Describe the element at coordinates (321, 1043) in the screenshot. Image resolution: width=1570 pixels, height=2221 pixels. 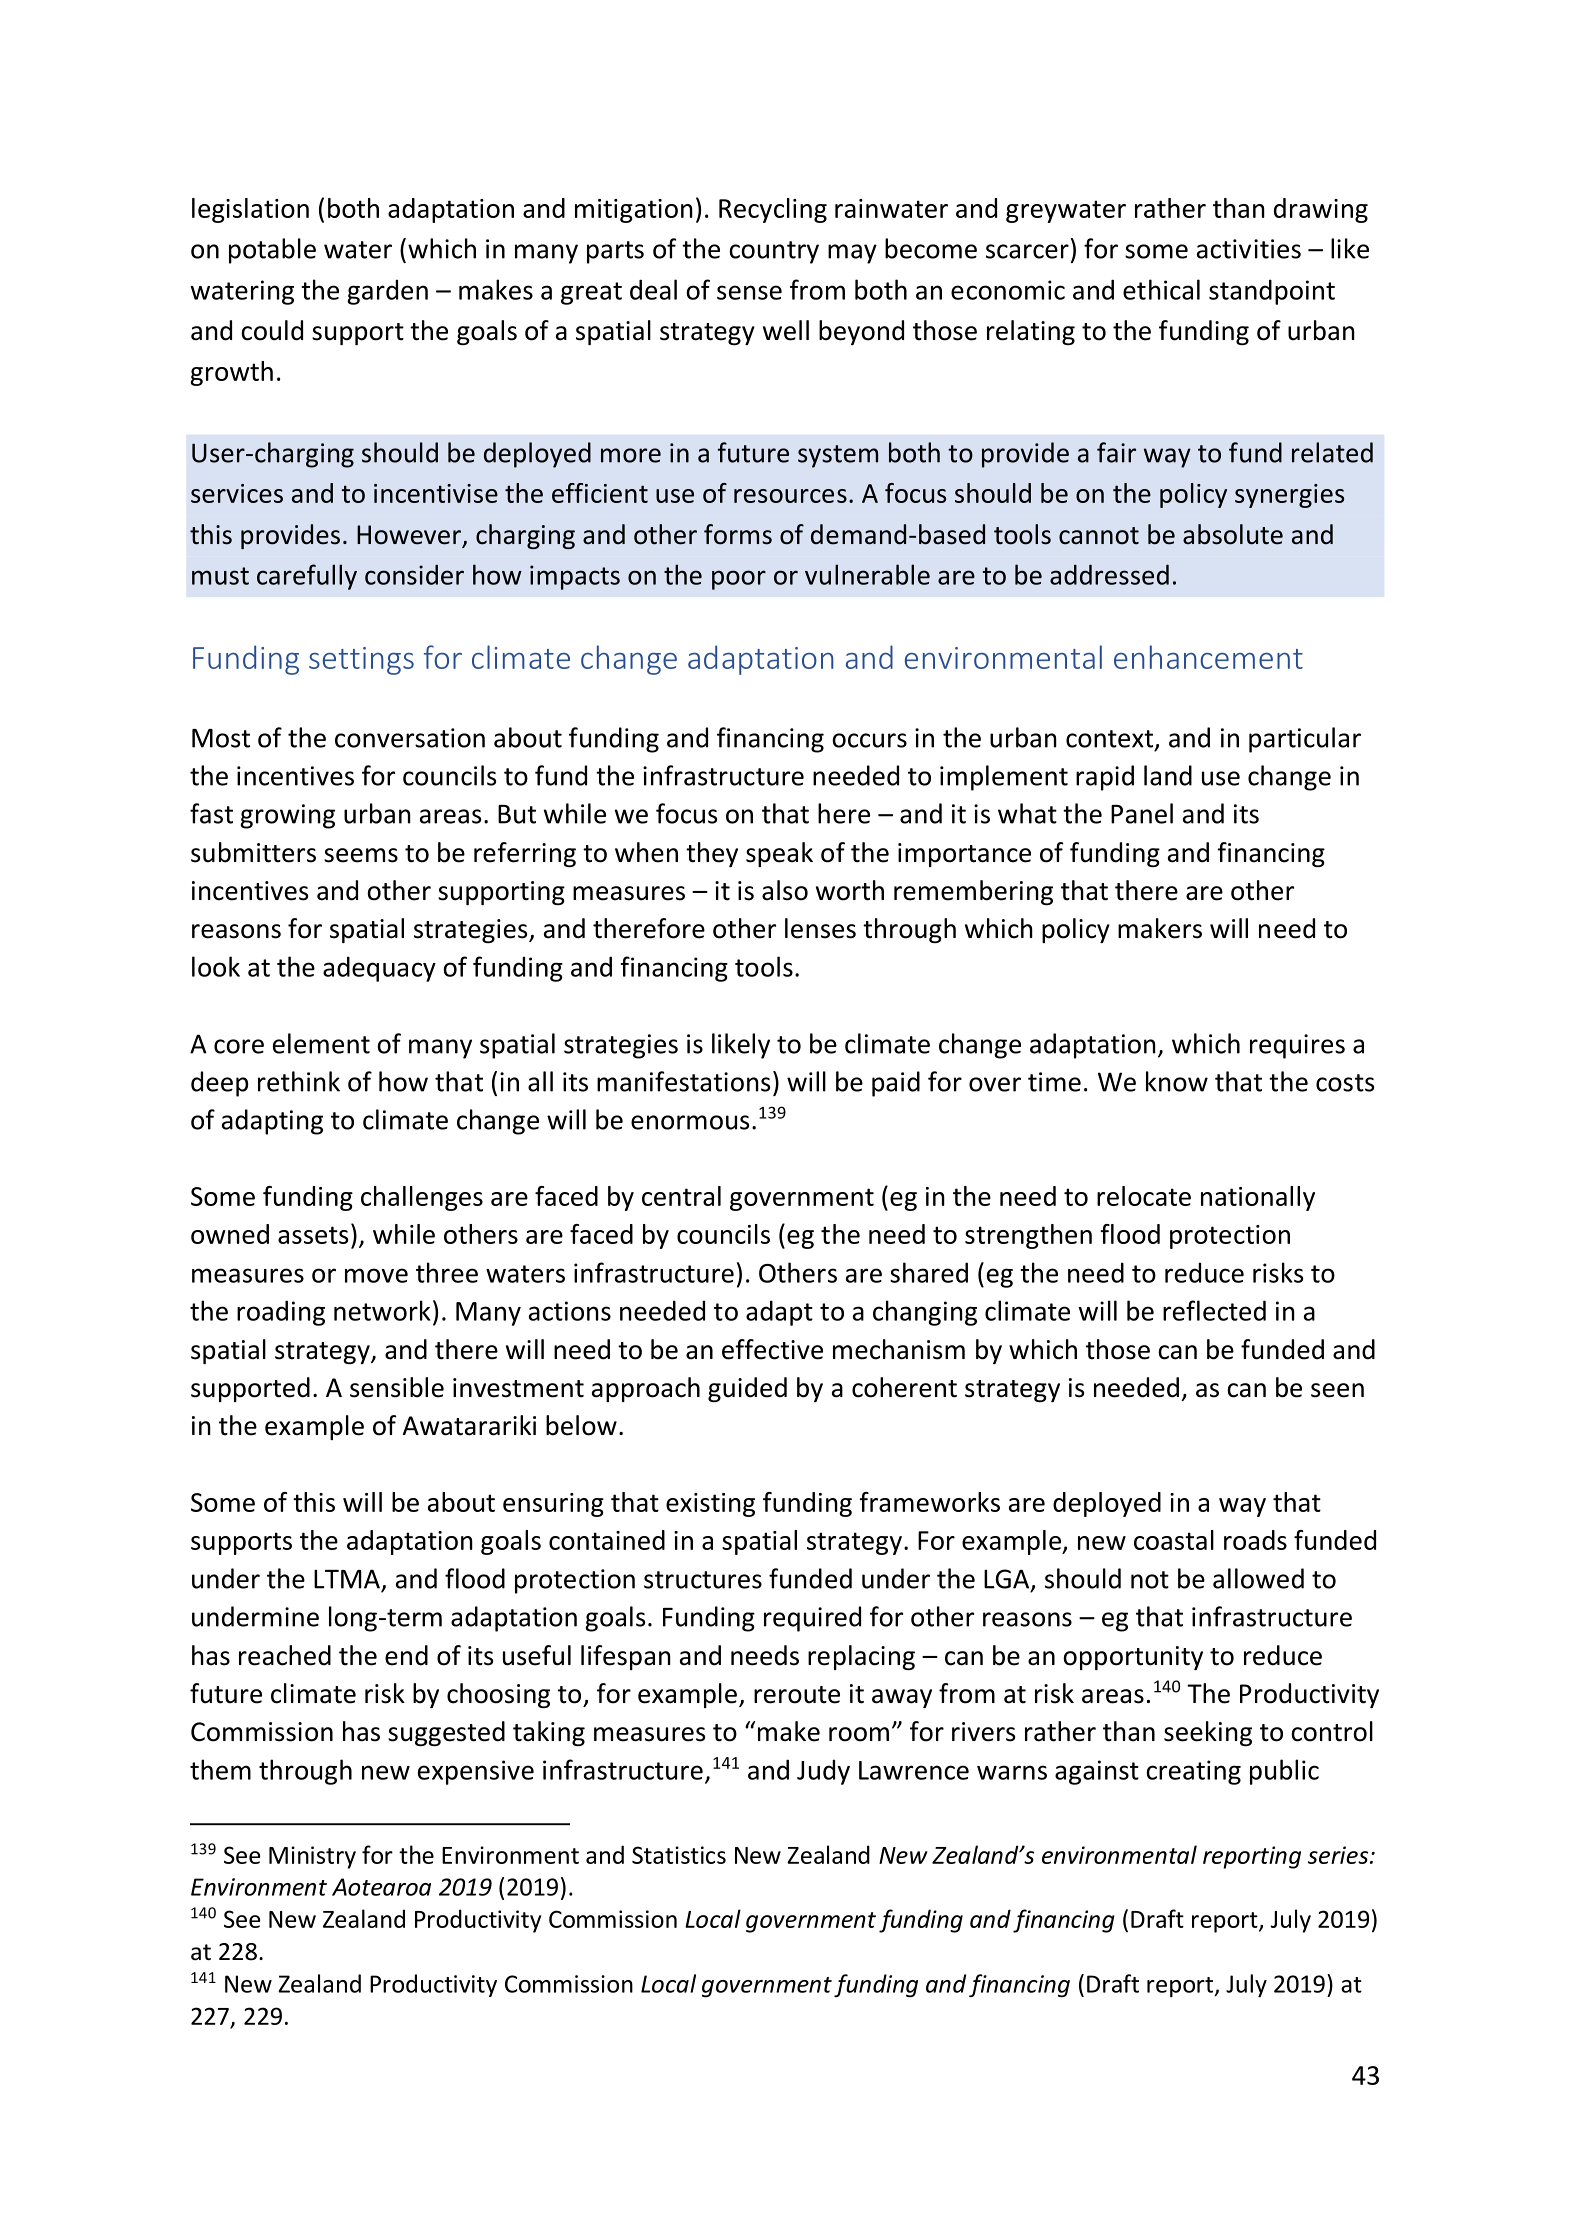
I see `element` at that location.
